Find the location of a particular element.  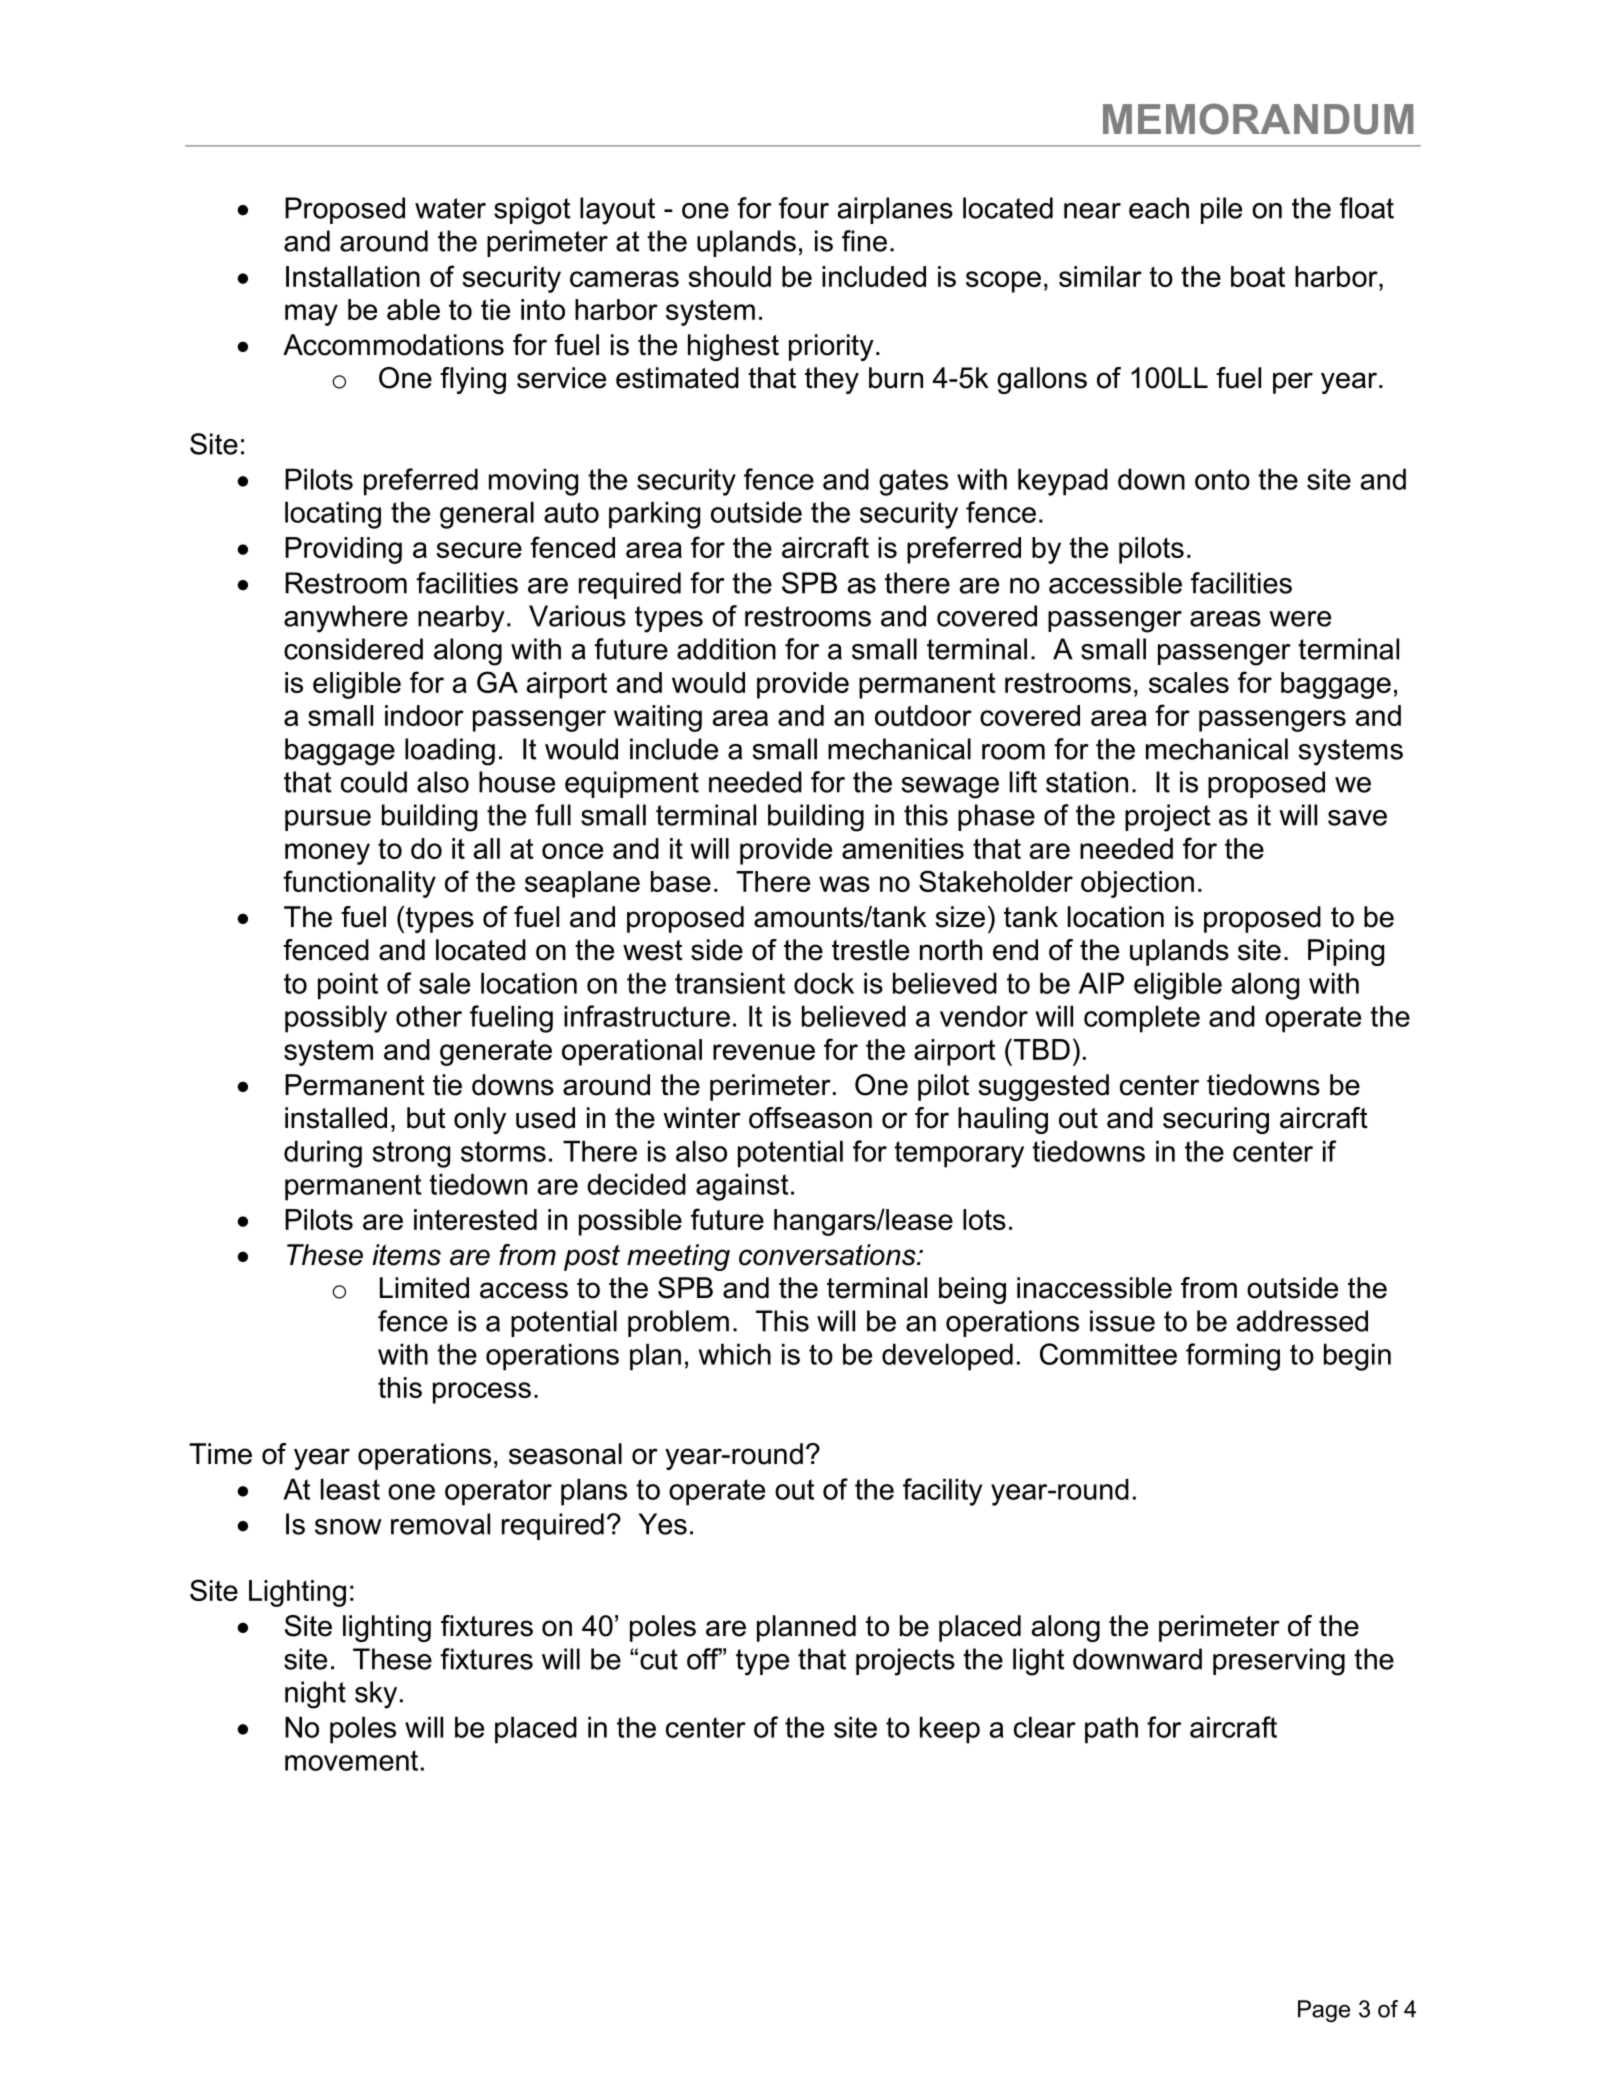

were is located at coordinates (1300, 619).
